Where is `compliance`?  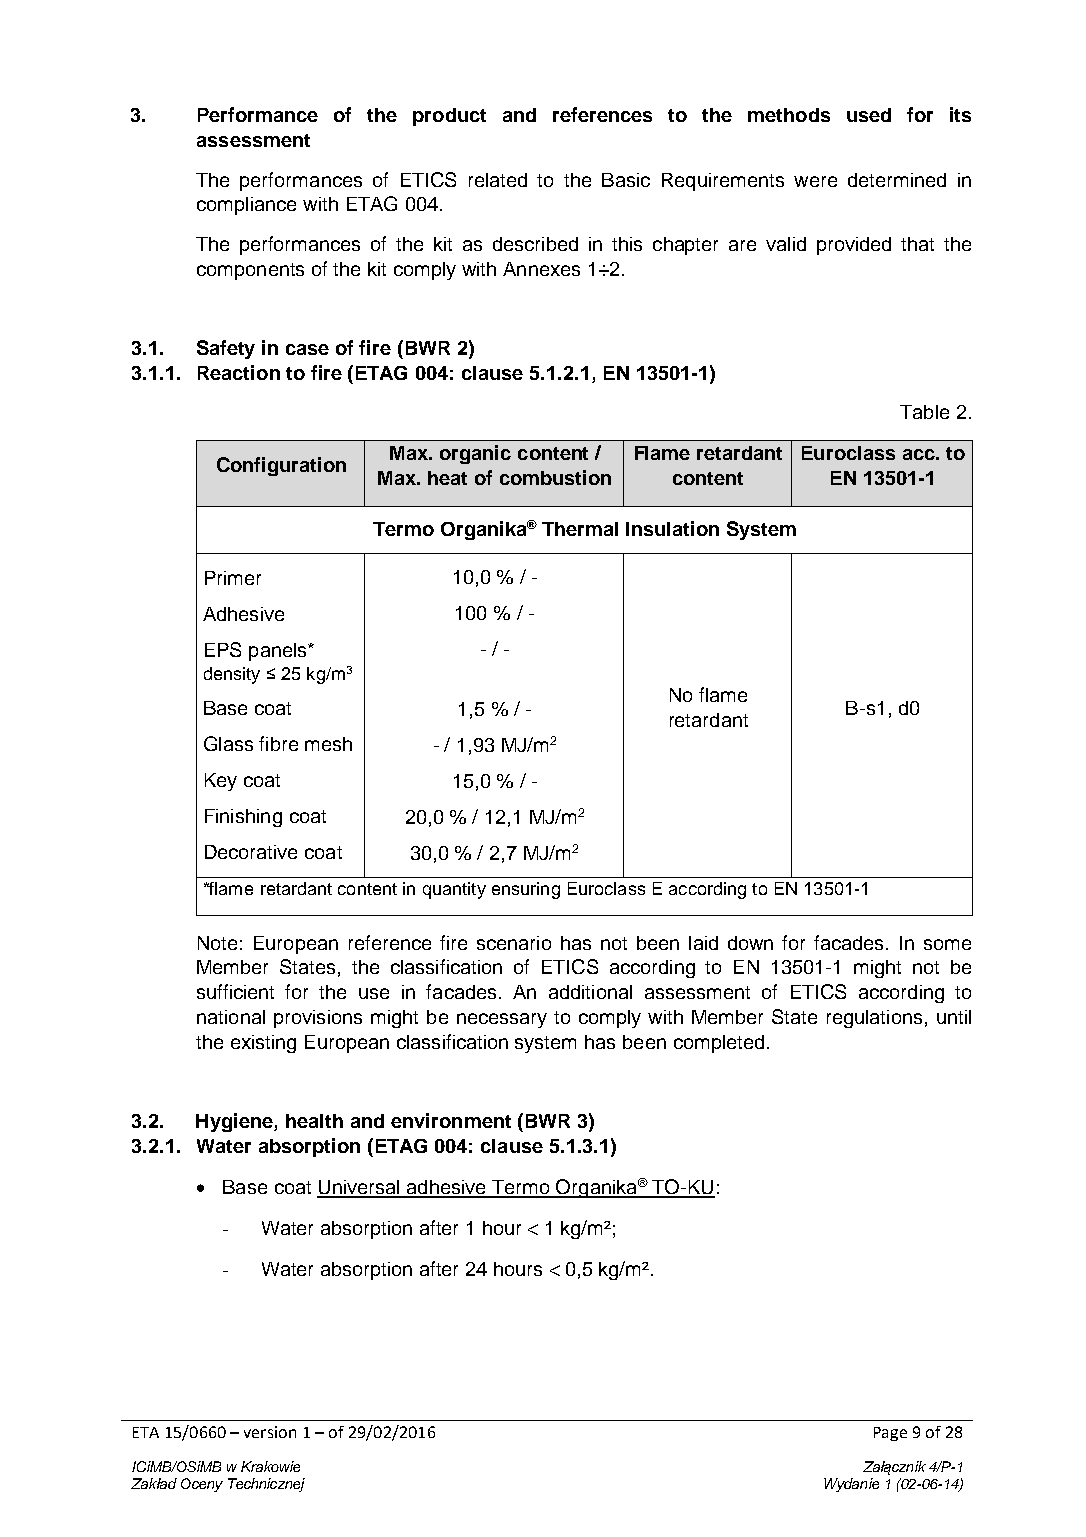
compliance is located at coordinates (246, 206).
